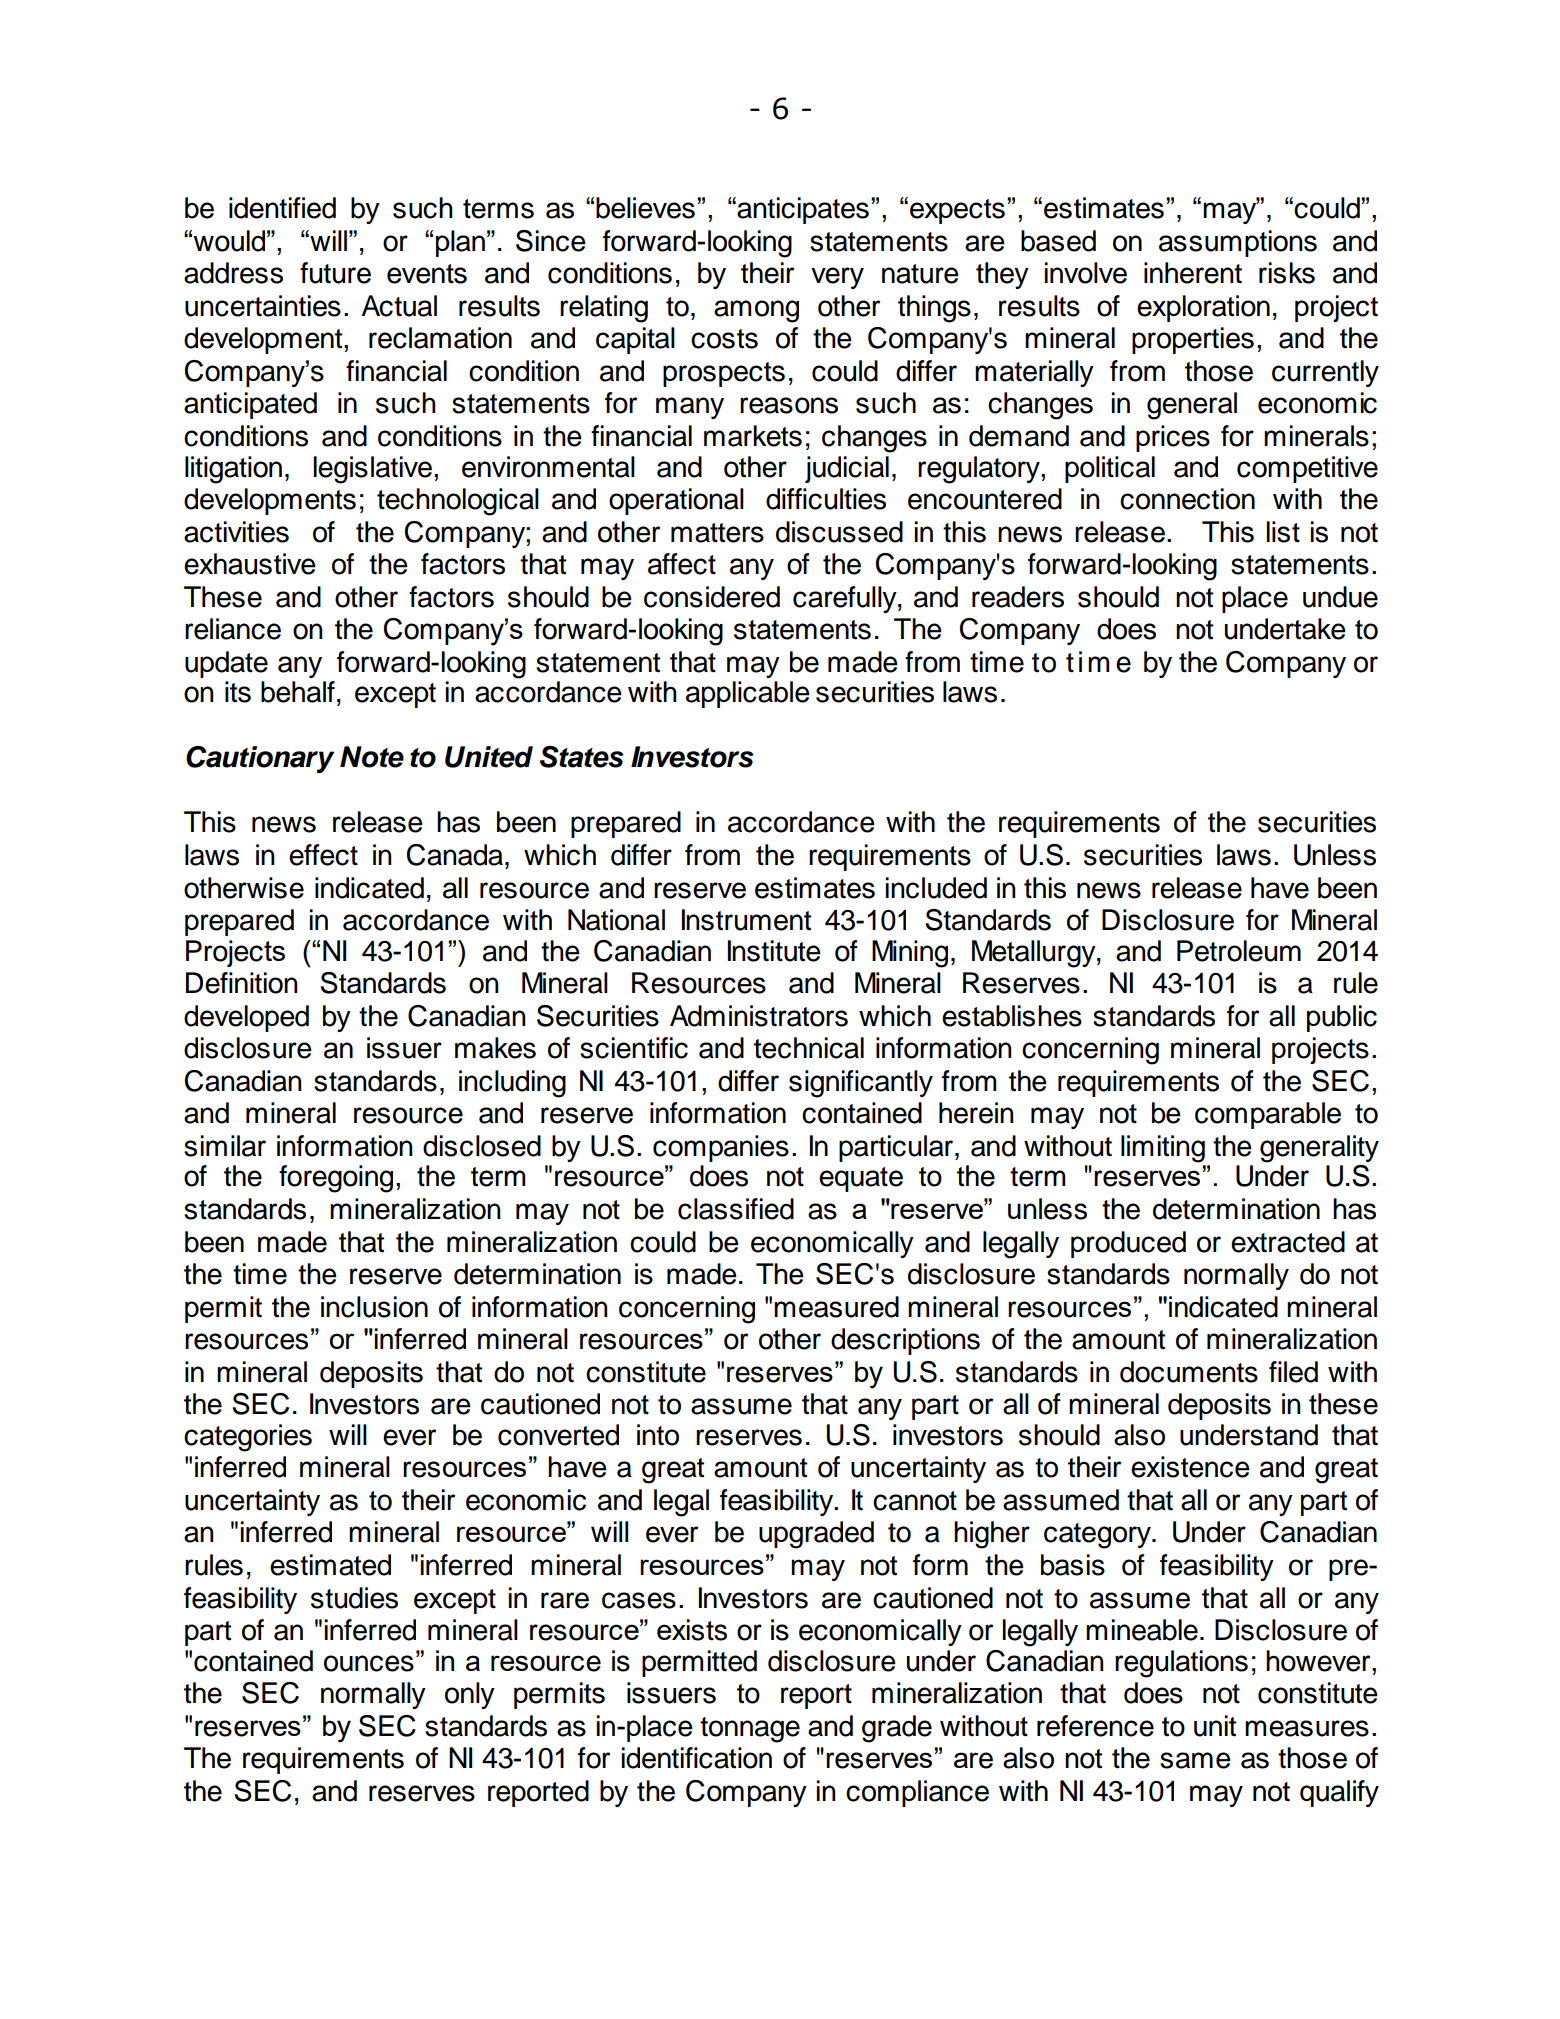 This page has height=2019, width=1560. What do you see at coordinates (335, 273) in the page?
I see `future` at bounding box center [335, 273].
